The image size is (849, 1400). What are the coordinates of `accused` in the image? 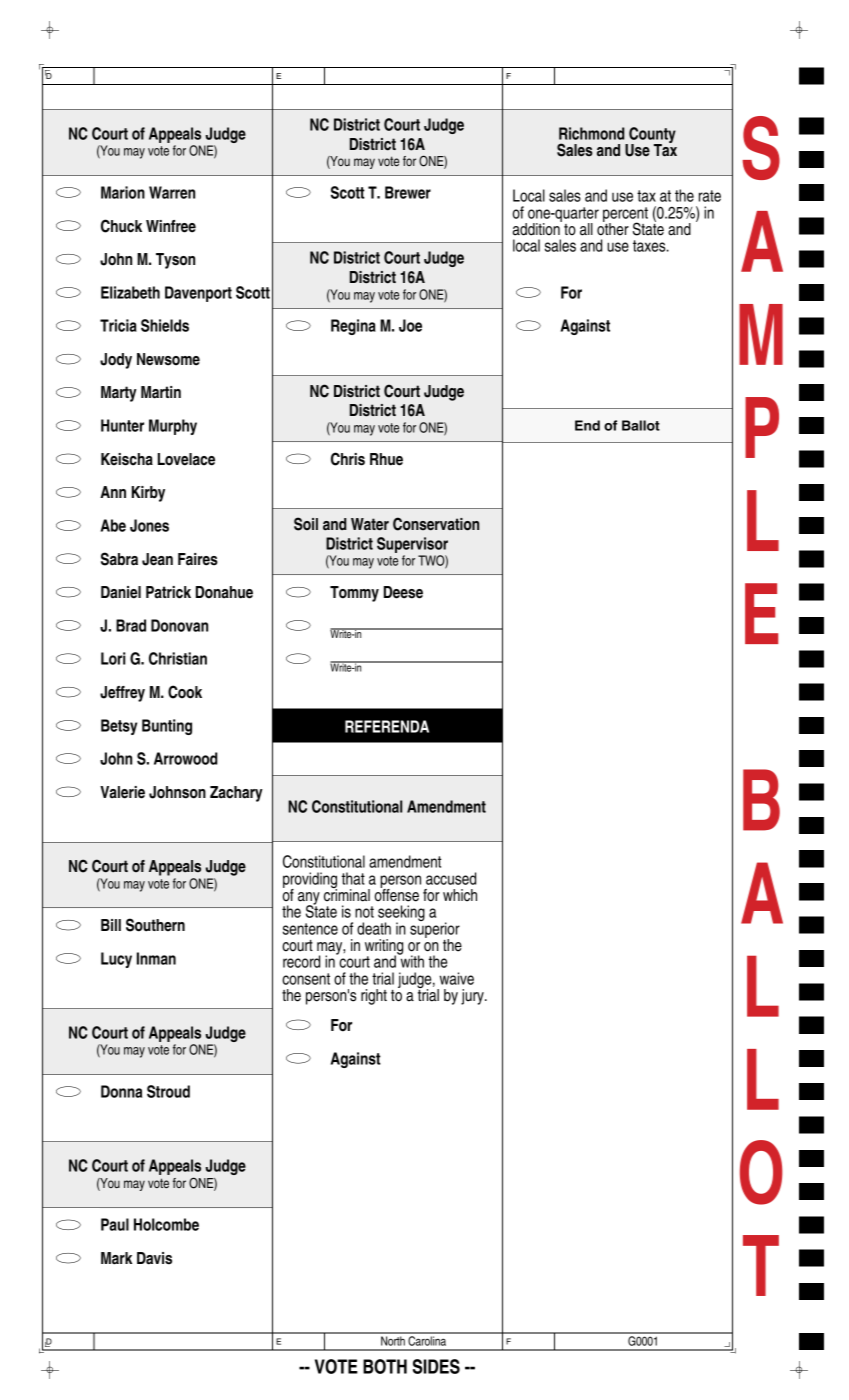 It's located at (451, 878).
